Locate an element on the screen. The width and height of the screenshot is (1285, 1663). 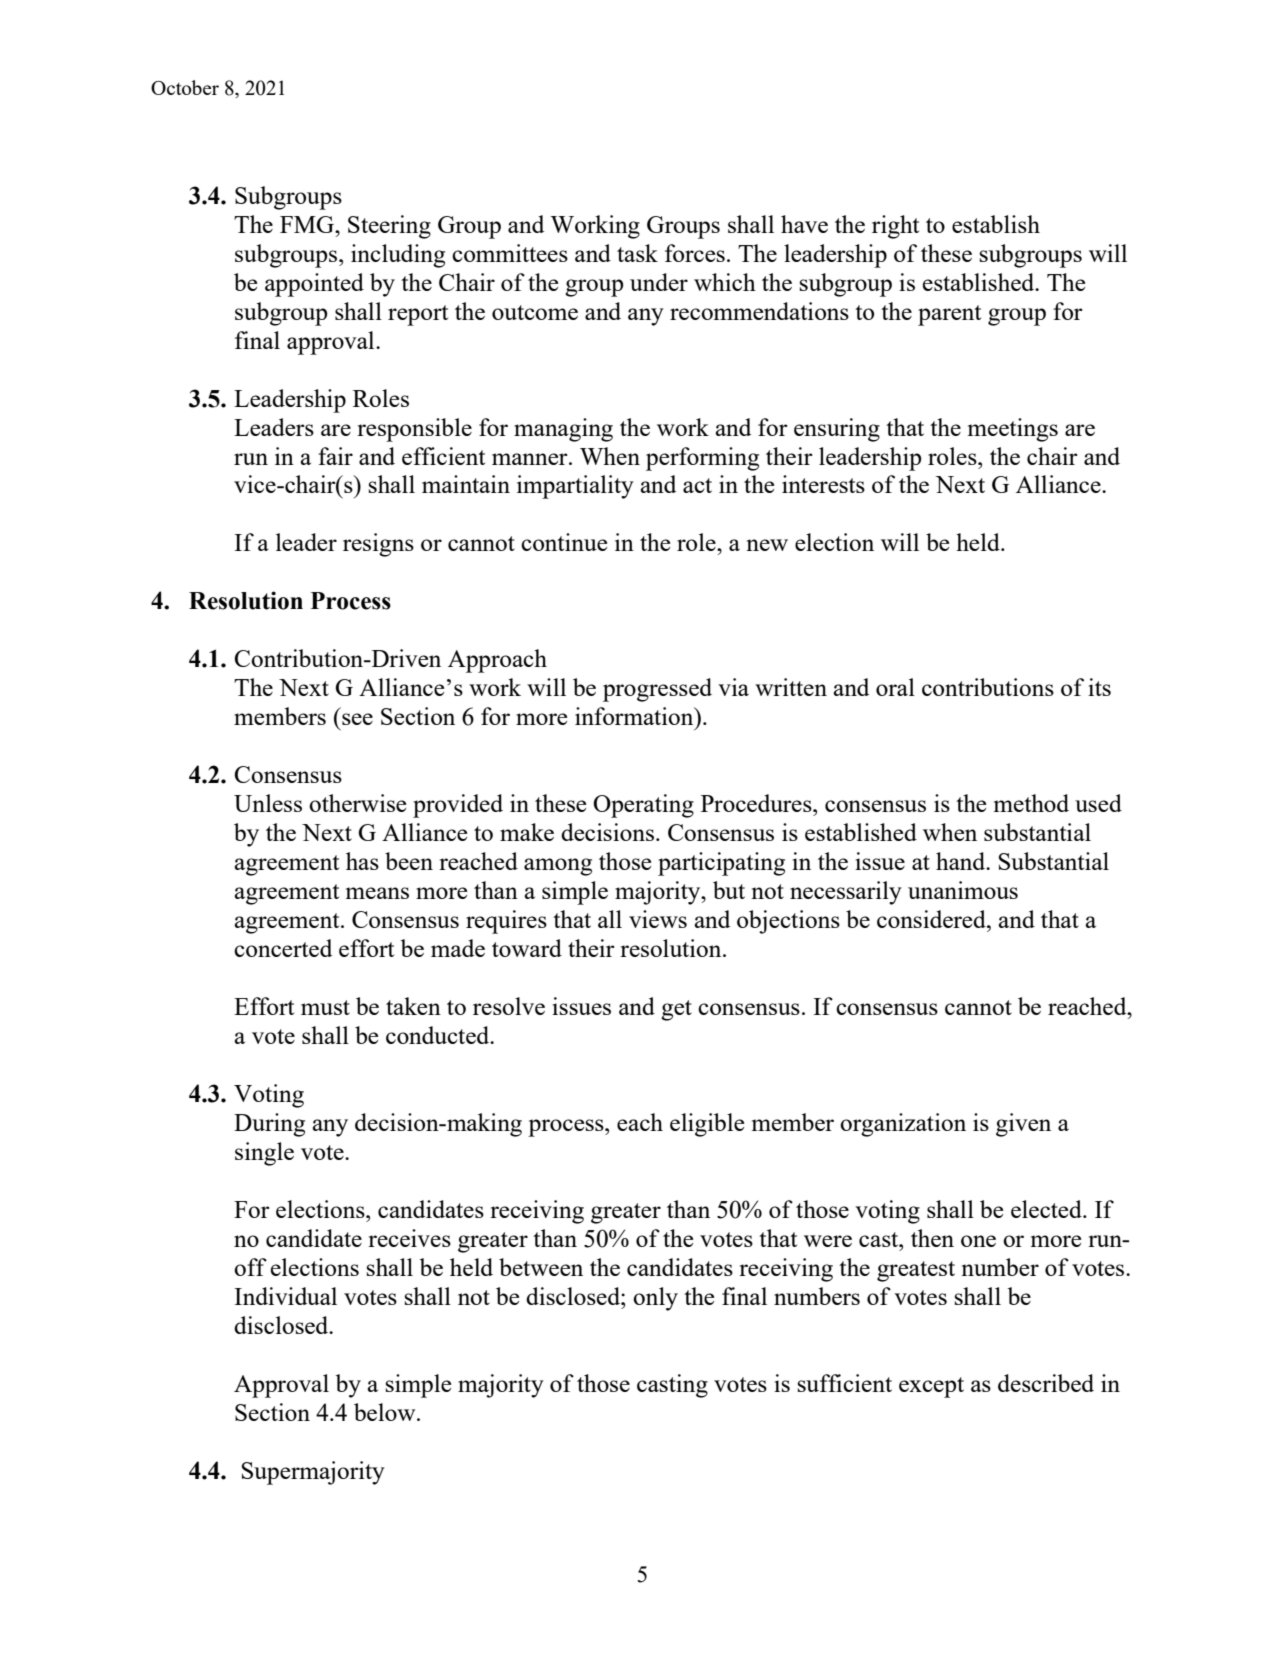
Individual is located at coordinates (285, 1296).
